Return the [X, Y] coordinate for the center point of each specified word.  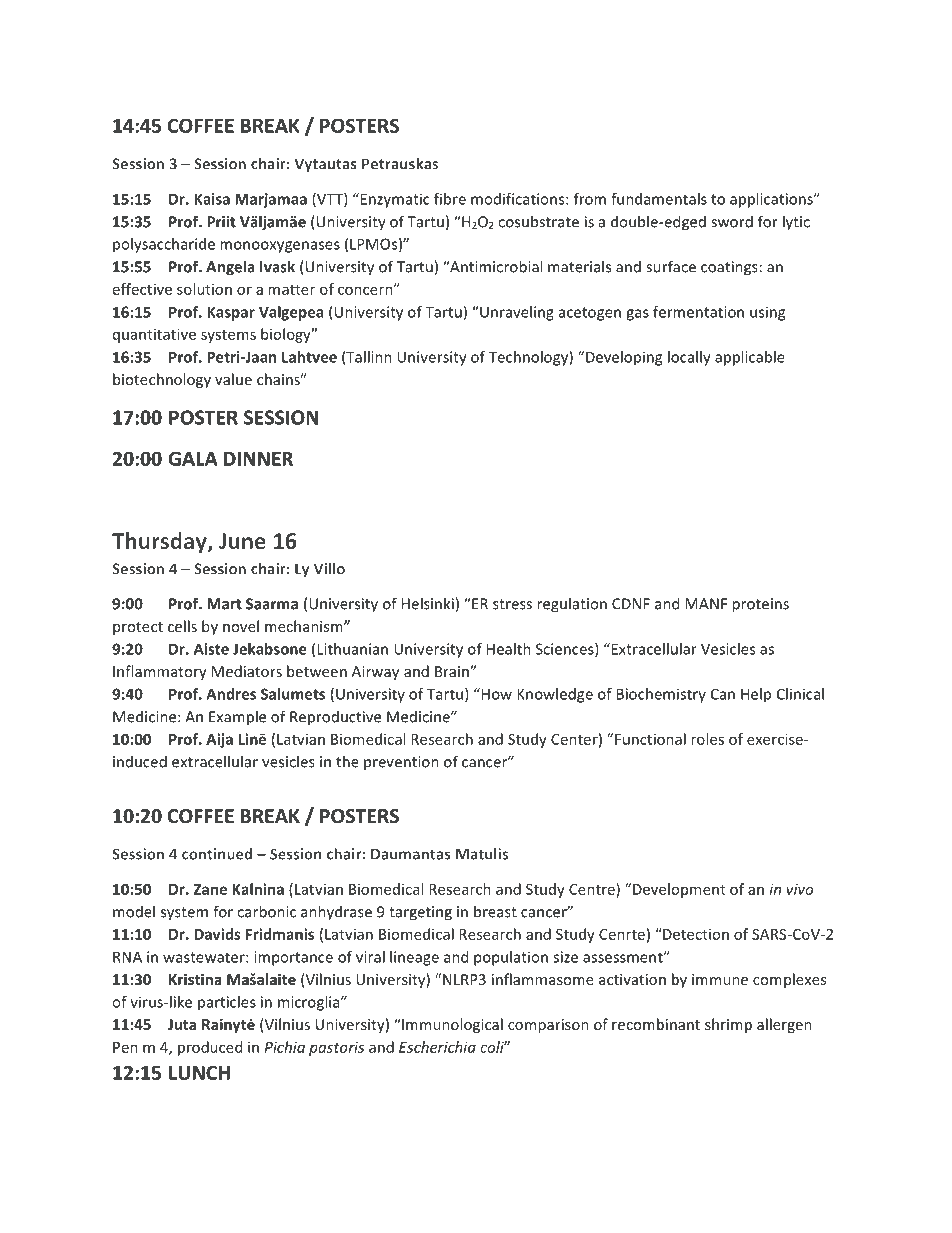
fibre [450, 199]
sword [732, 221]
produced [210, 1048]
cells [182, 626]
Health [509, 649]
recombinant [656, 1024]
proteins [760, 605]
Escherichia [437, 1047]
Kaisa [212, 199]
